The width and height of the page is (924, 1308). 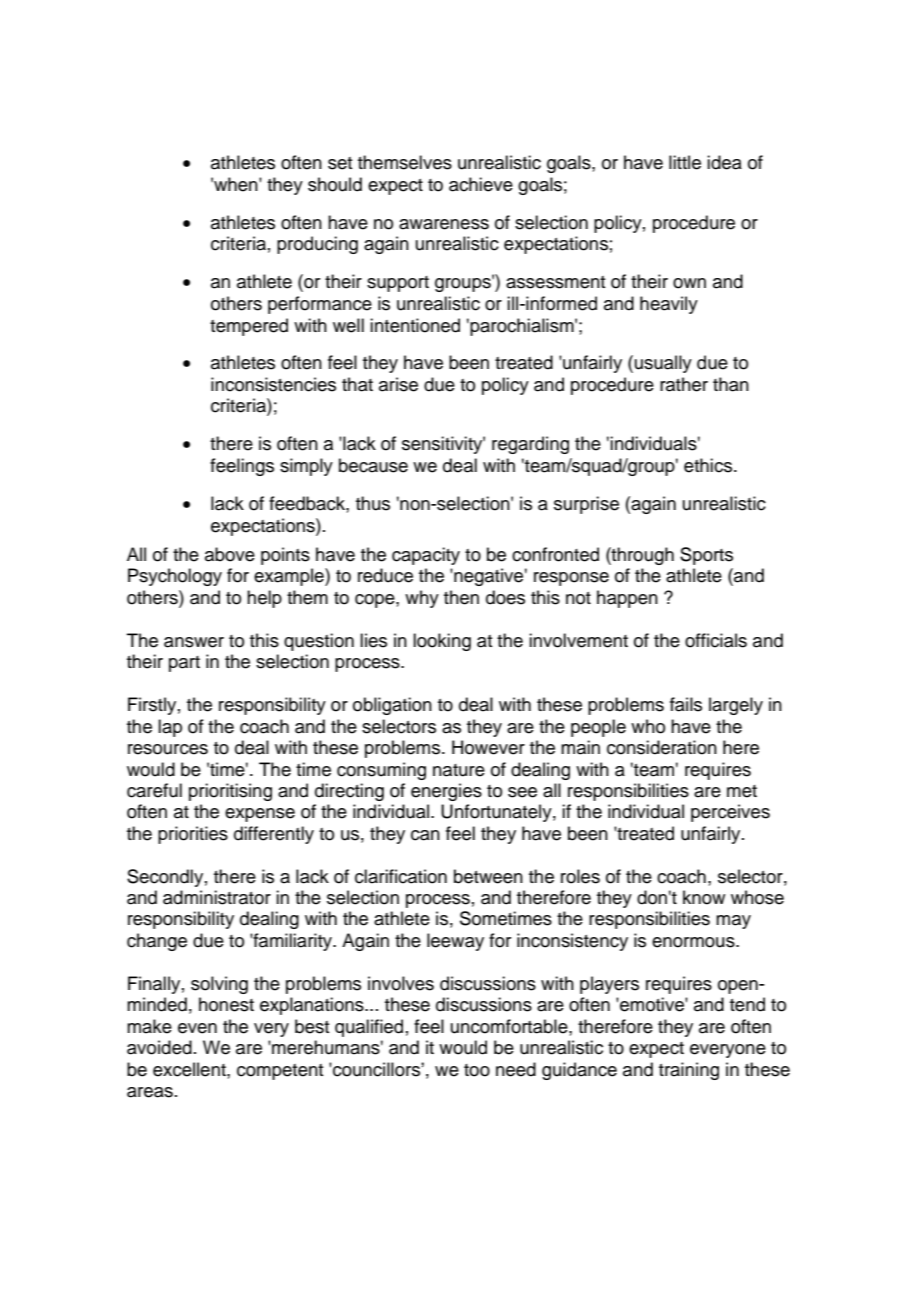 I want to click on achieve, so click(x=481, y=184).
